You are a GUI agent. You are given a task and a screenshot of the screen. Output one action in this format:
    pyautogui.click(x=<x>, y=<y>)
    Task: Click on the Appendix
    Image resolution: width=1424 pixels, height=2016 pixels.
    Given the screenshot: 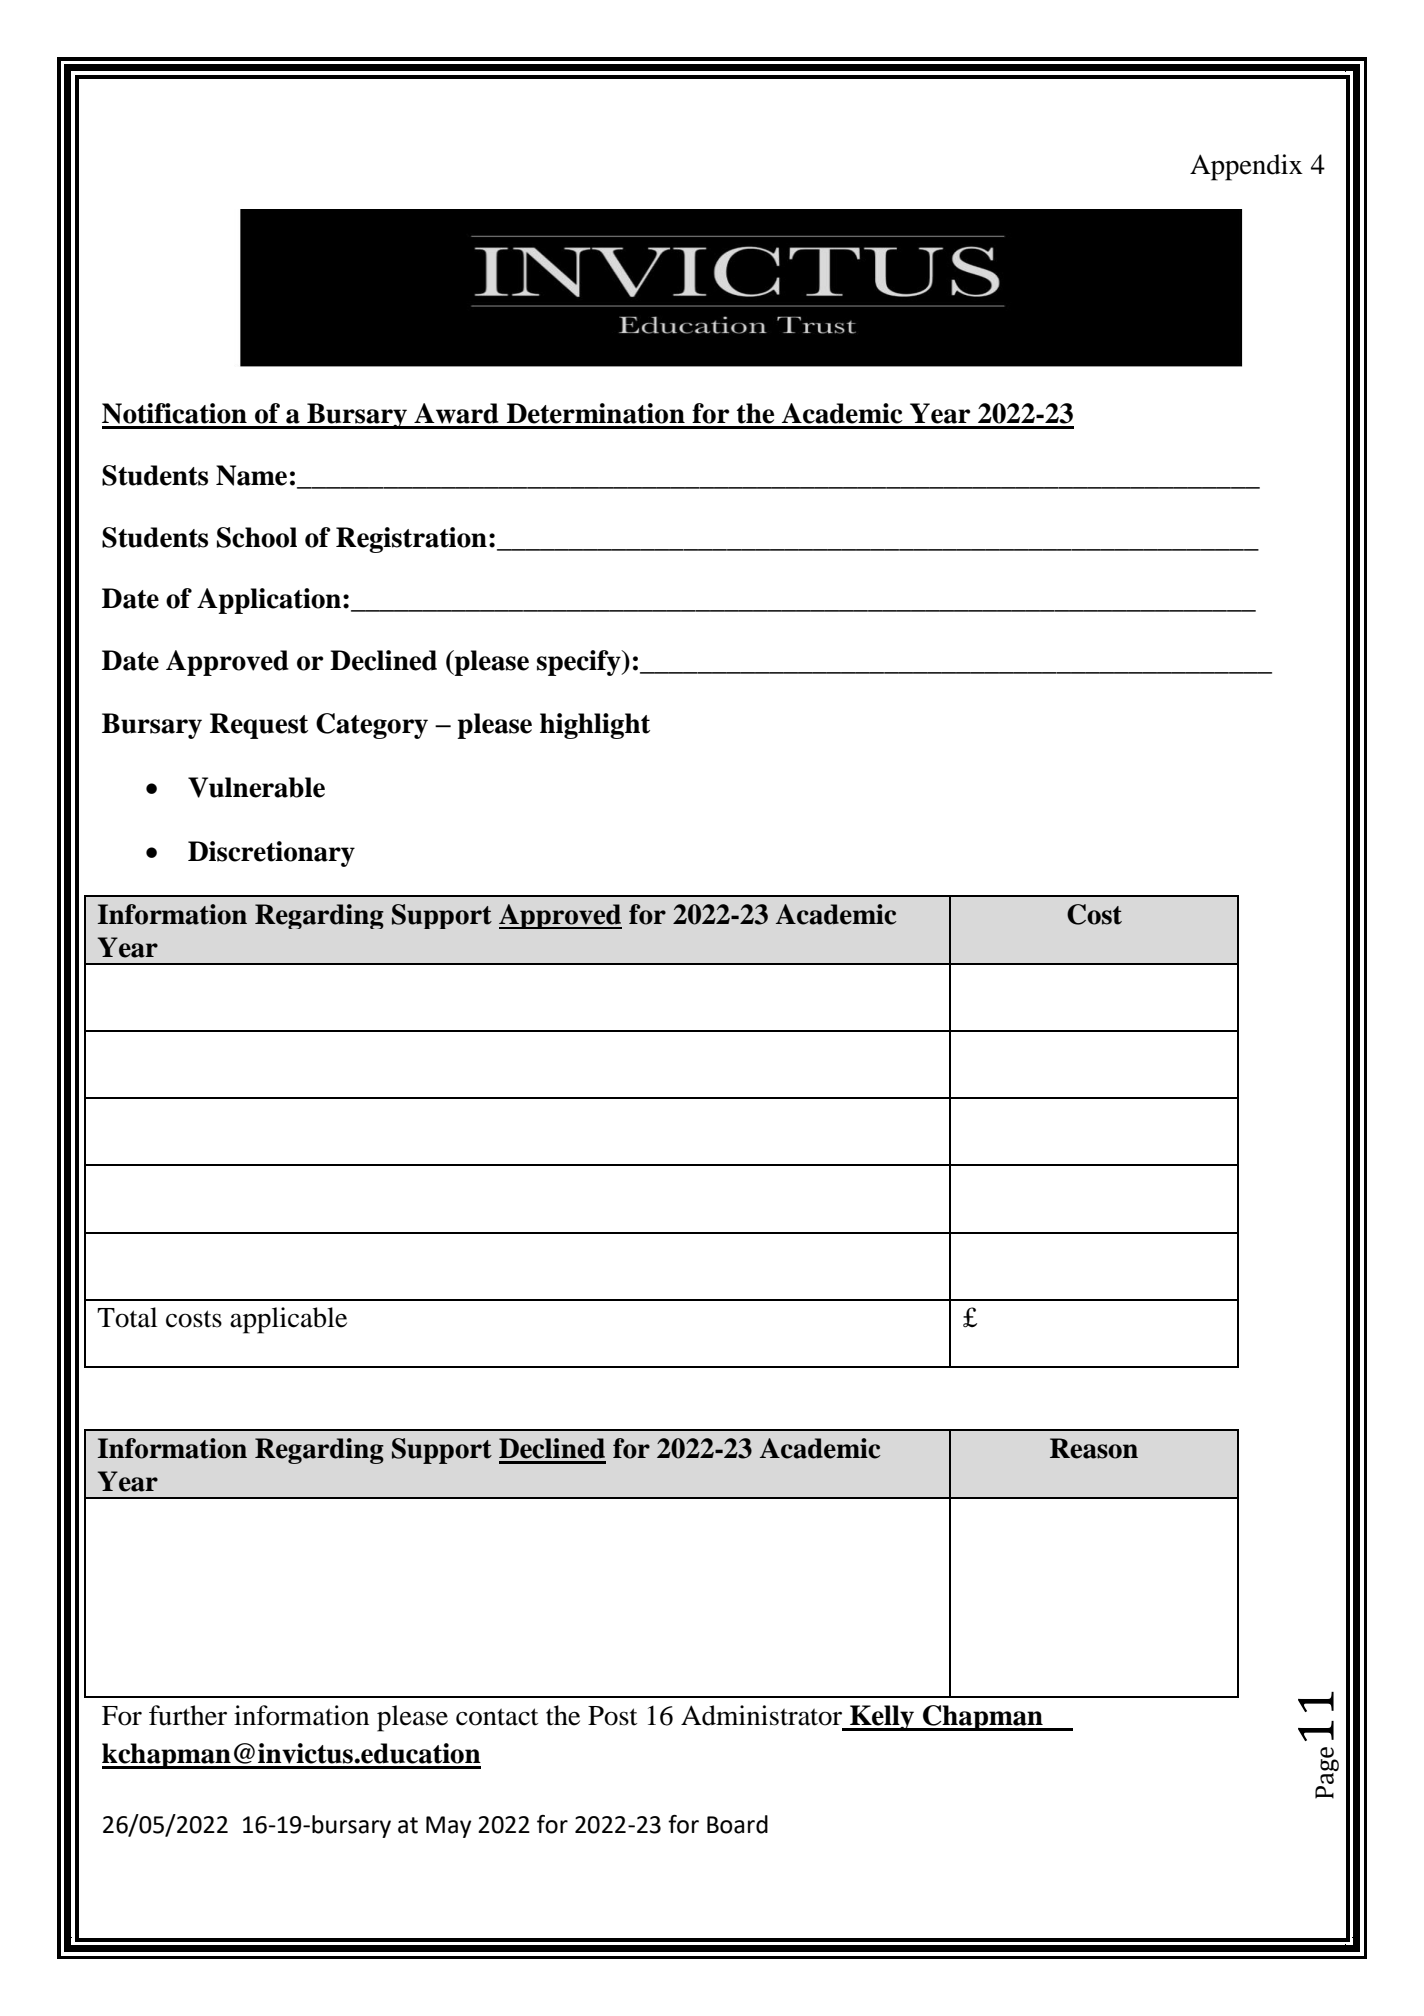 What is the action you would take?
    pyautogui.click(x=1246, y=167)
